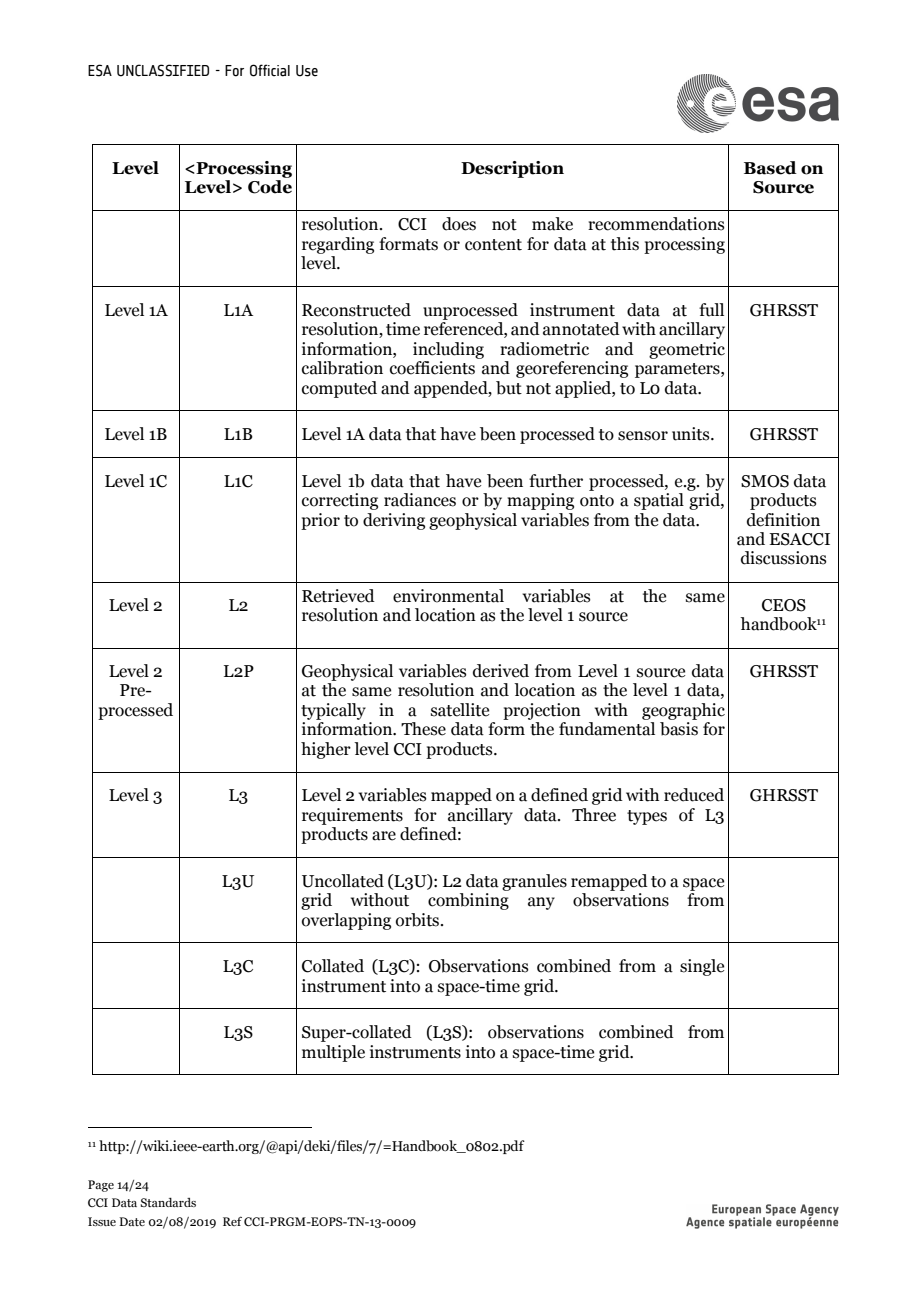 Image resolution: width=924 pixels, height=1308 pixels. I want to click on are, so click(384, 836).
